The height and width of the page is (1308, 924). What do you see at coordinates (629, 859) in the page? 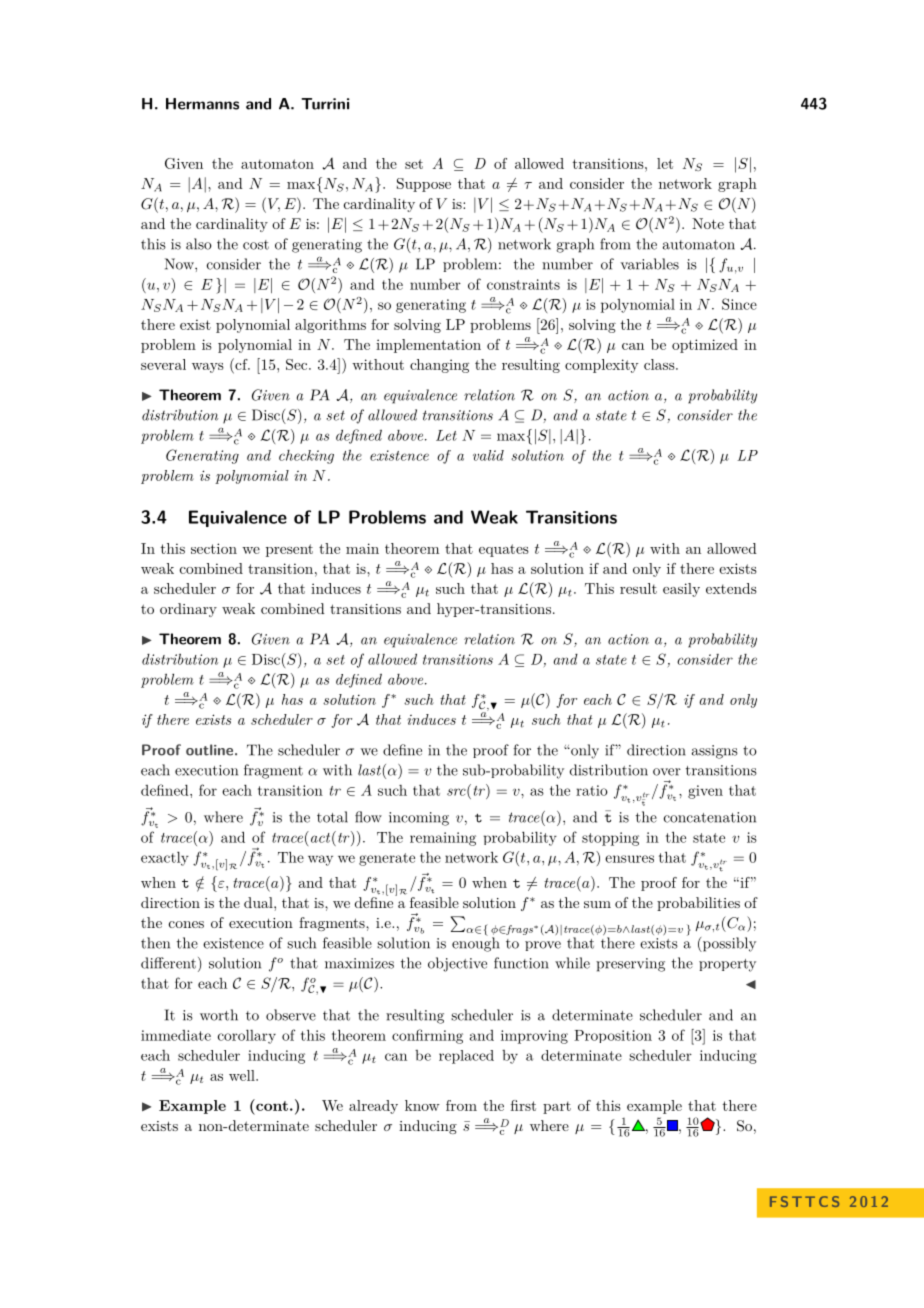
I see `ensures` at bounding box center [629, 859].
